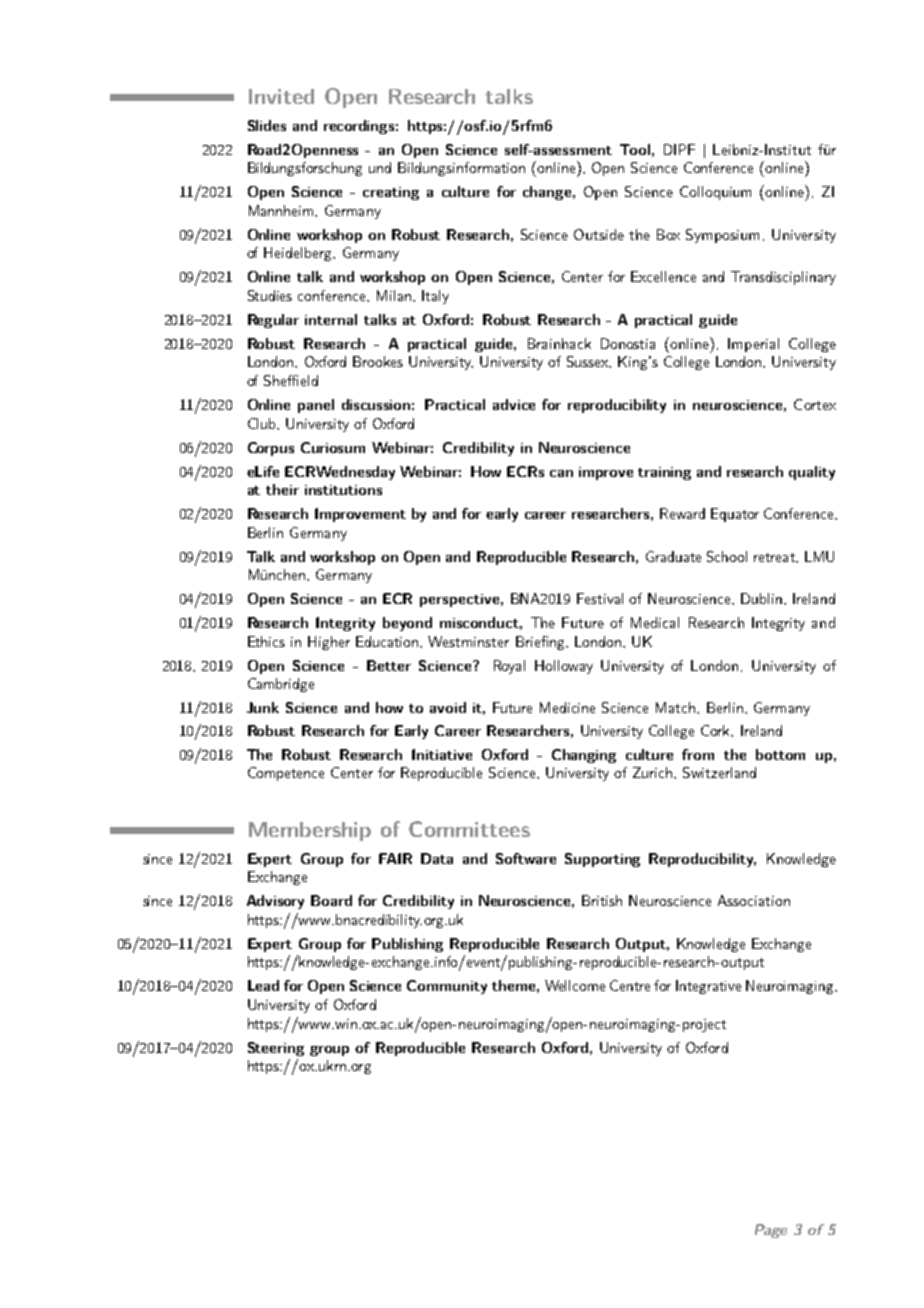 This document has width=924, height=1308. Describe the element at coordinates (754, 900) in the document. I see `Association` at that location.
